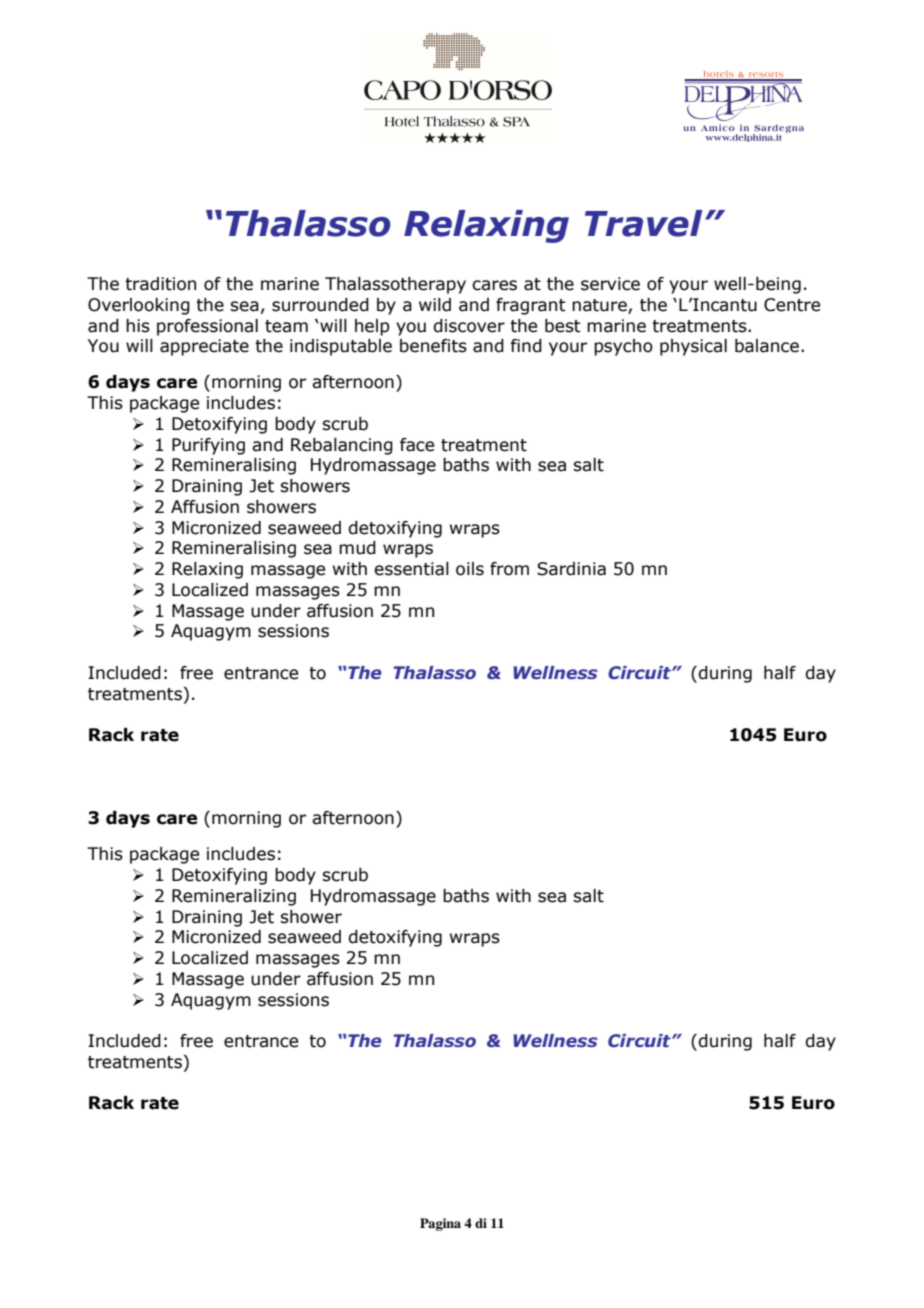  Describe the element at coordinates (160, 284) in the screenshot. I see `tradition` at that location.
